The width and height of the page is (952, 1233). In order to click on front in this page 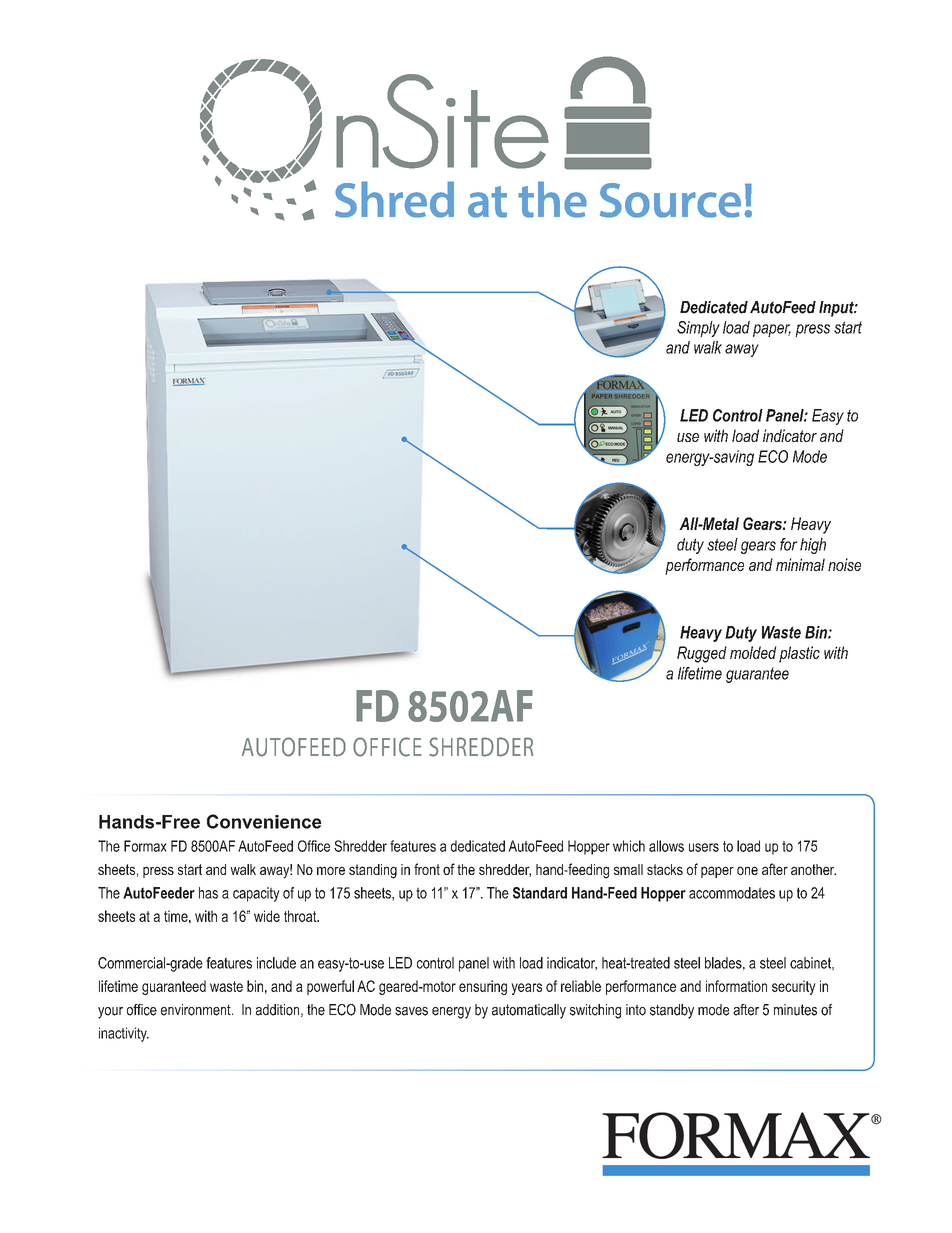, I will do `click(427, 869)`.
